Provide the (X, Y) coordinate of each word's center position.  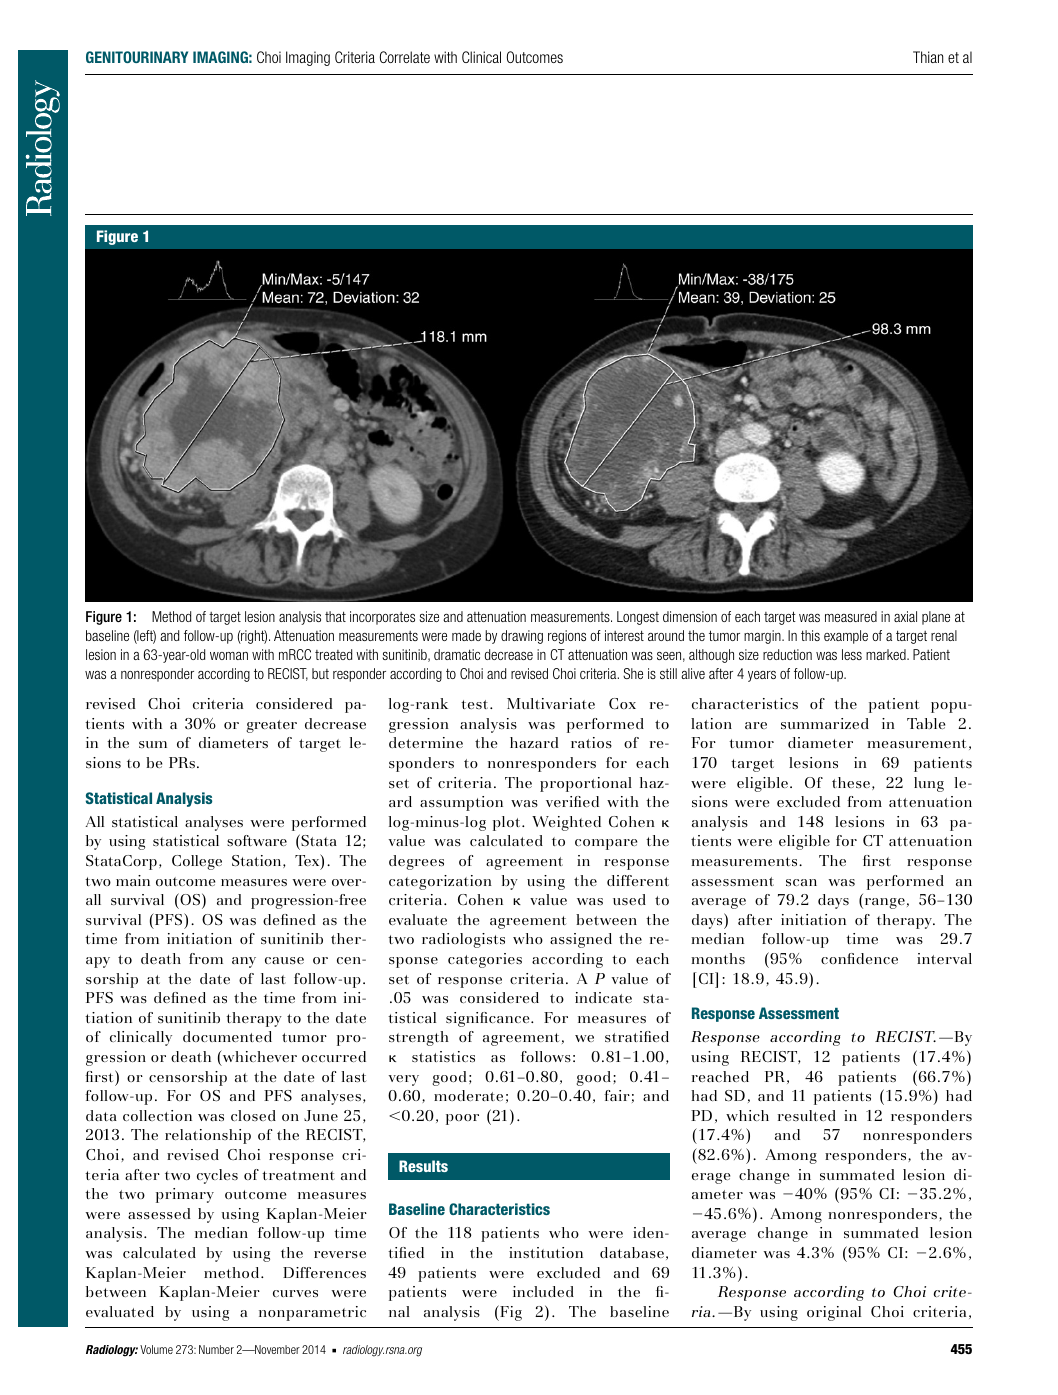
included (543, 1291)
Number (216, 1349)
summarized (825, 723)
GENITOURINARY (137, 57)
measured (851, 616)
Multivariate (551, 703)
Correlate (405, 57)
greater (271, 726)
